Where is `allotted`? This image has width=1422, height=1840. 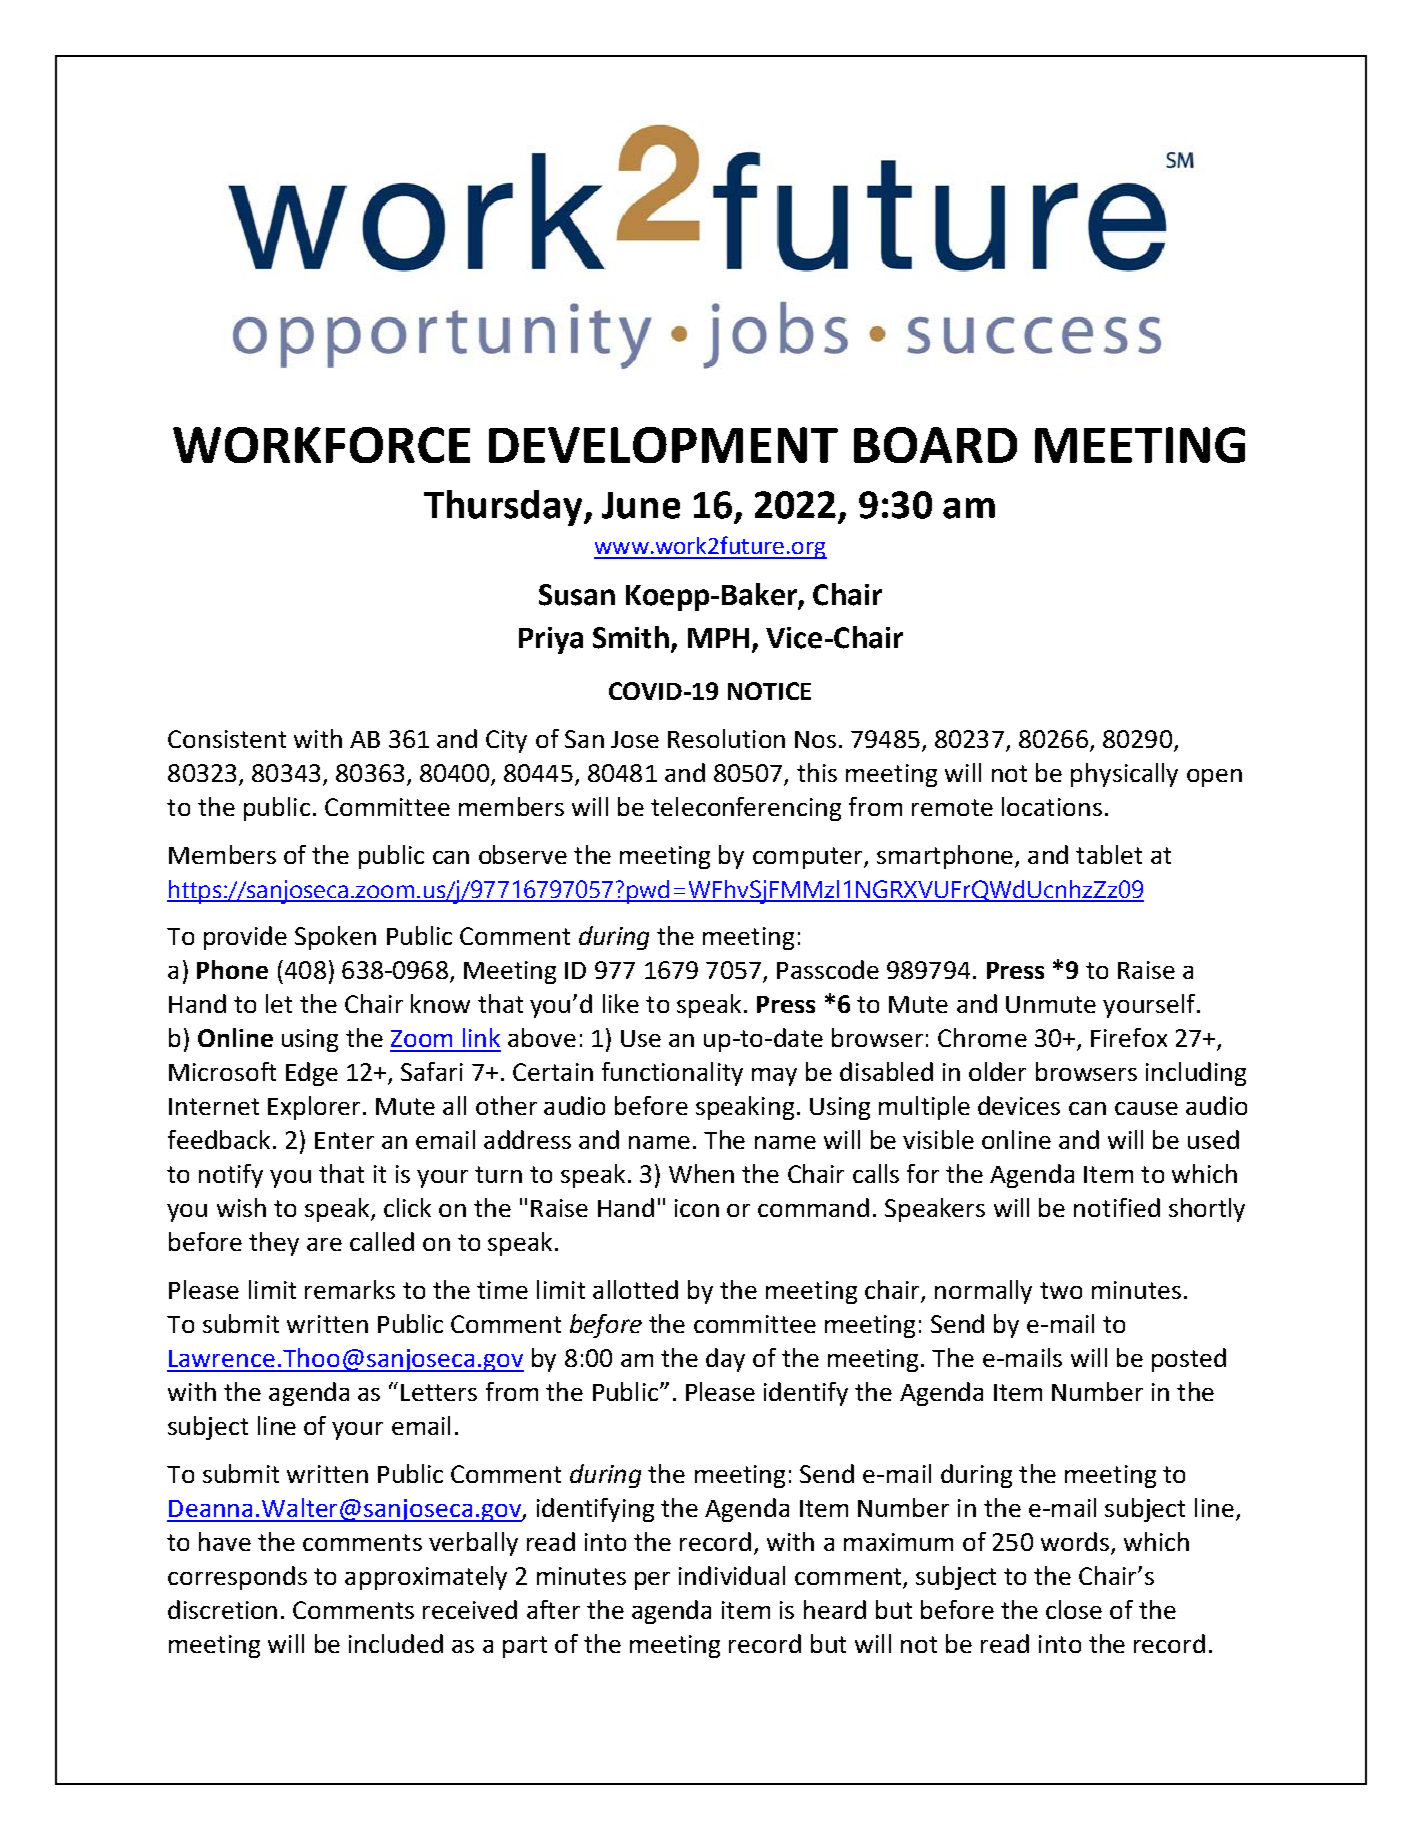
allotted is located at coordinates (635, 1289).
